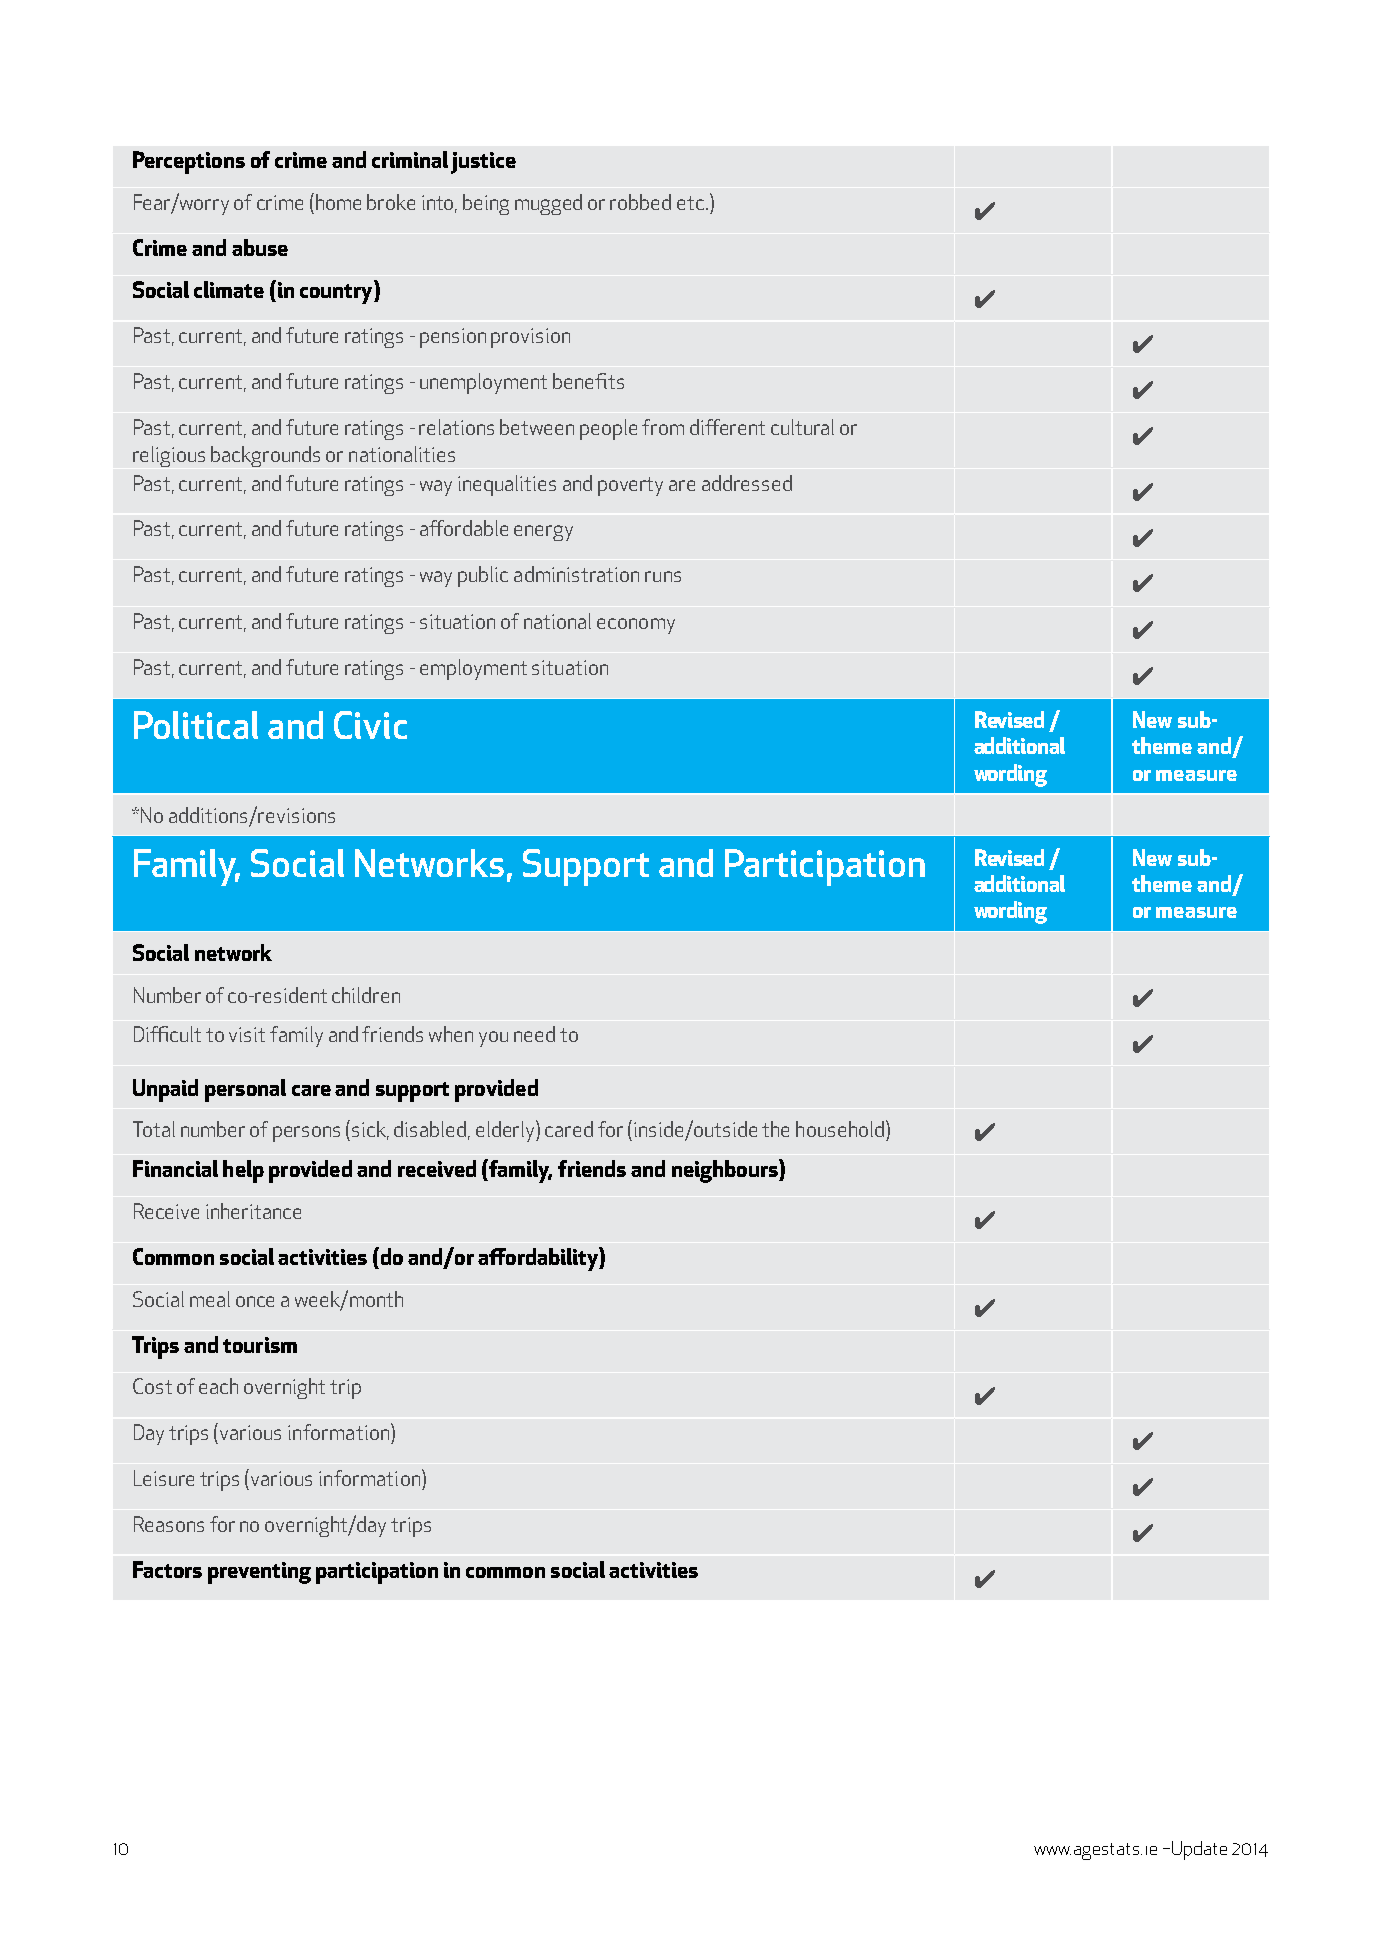 This screenshot has width=1381, height=1953. I want to click on Political, so click(196, 725).
